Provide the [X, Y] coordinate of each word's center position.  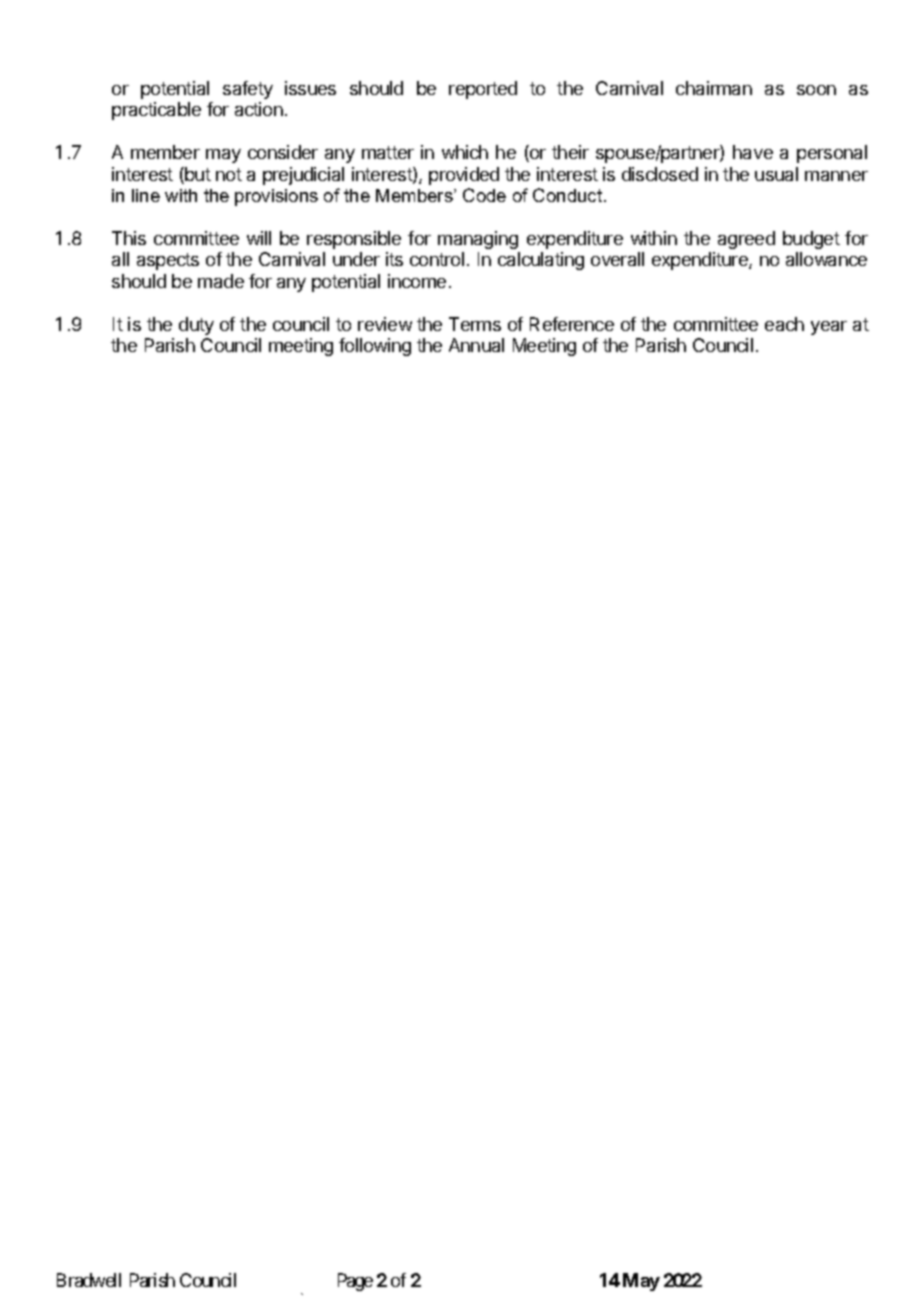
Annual [476, 345]
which [465, 152]
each [784, 324]
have [753, 152]
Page [355, 1282]
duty [196, 326]
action [259, 109]
